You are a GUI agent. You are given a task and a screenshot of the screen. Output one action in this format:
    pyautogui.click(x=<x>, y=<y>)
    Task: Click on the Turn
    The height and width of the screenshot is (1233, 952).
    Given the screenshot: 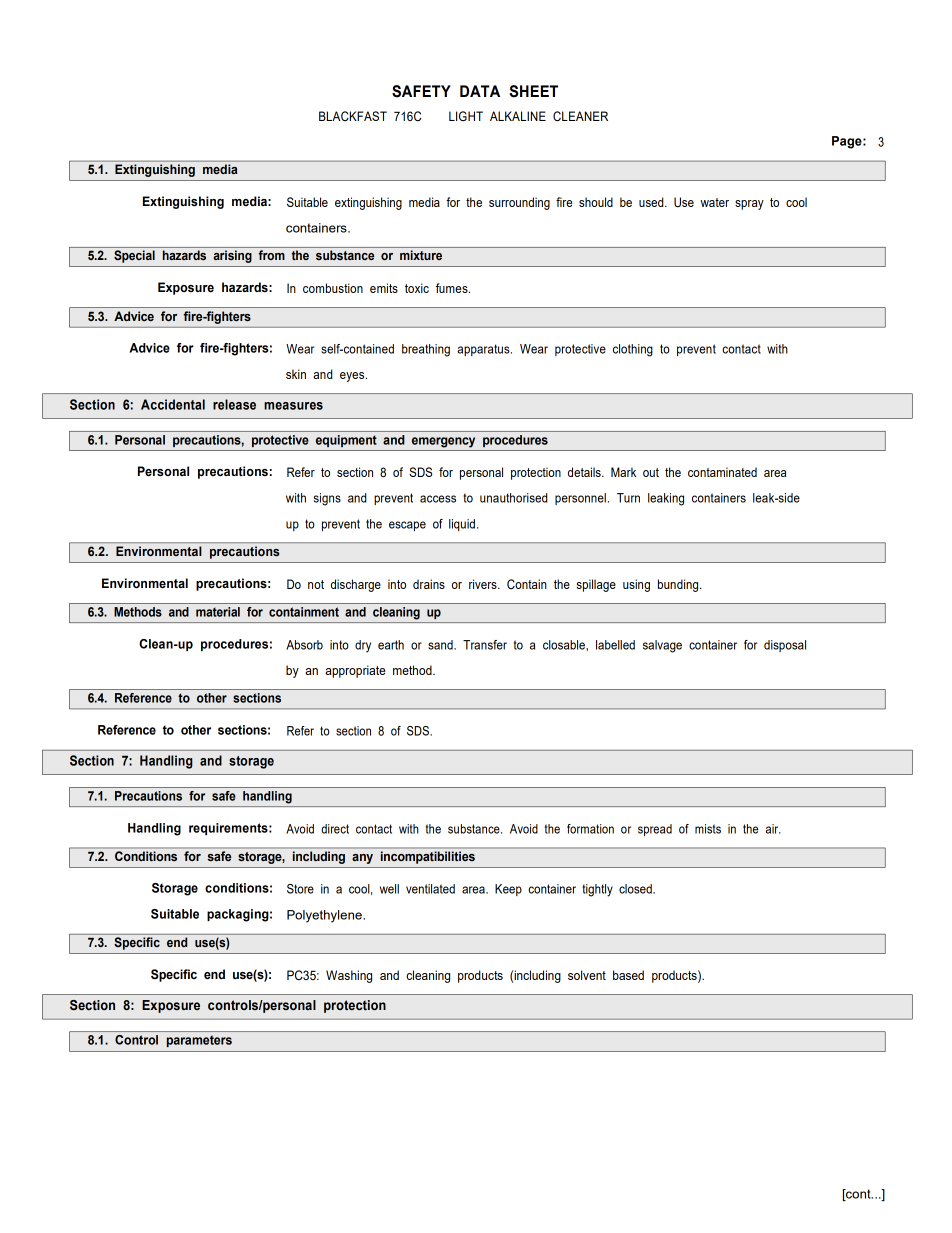 What is the action you would take?
    pyautogui.click(x=628, y=498)
